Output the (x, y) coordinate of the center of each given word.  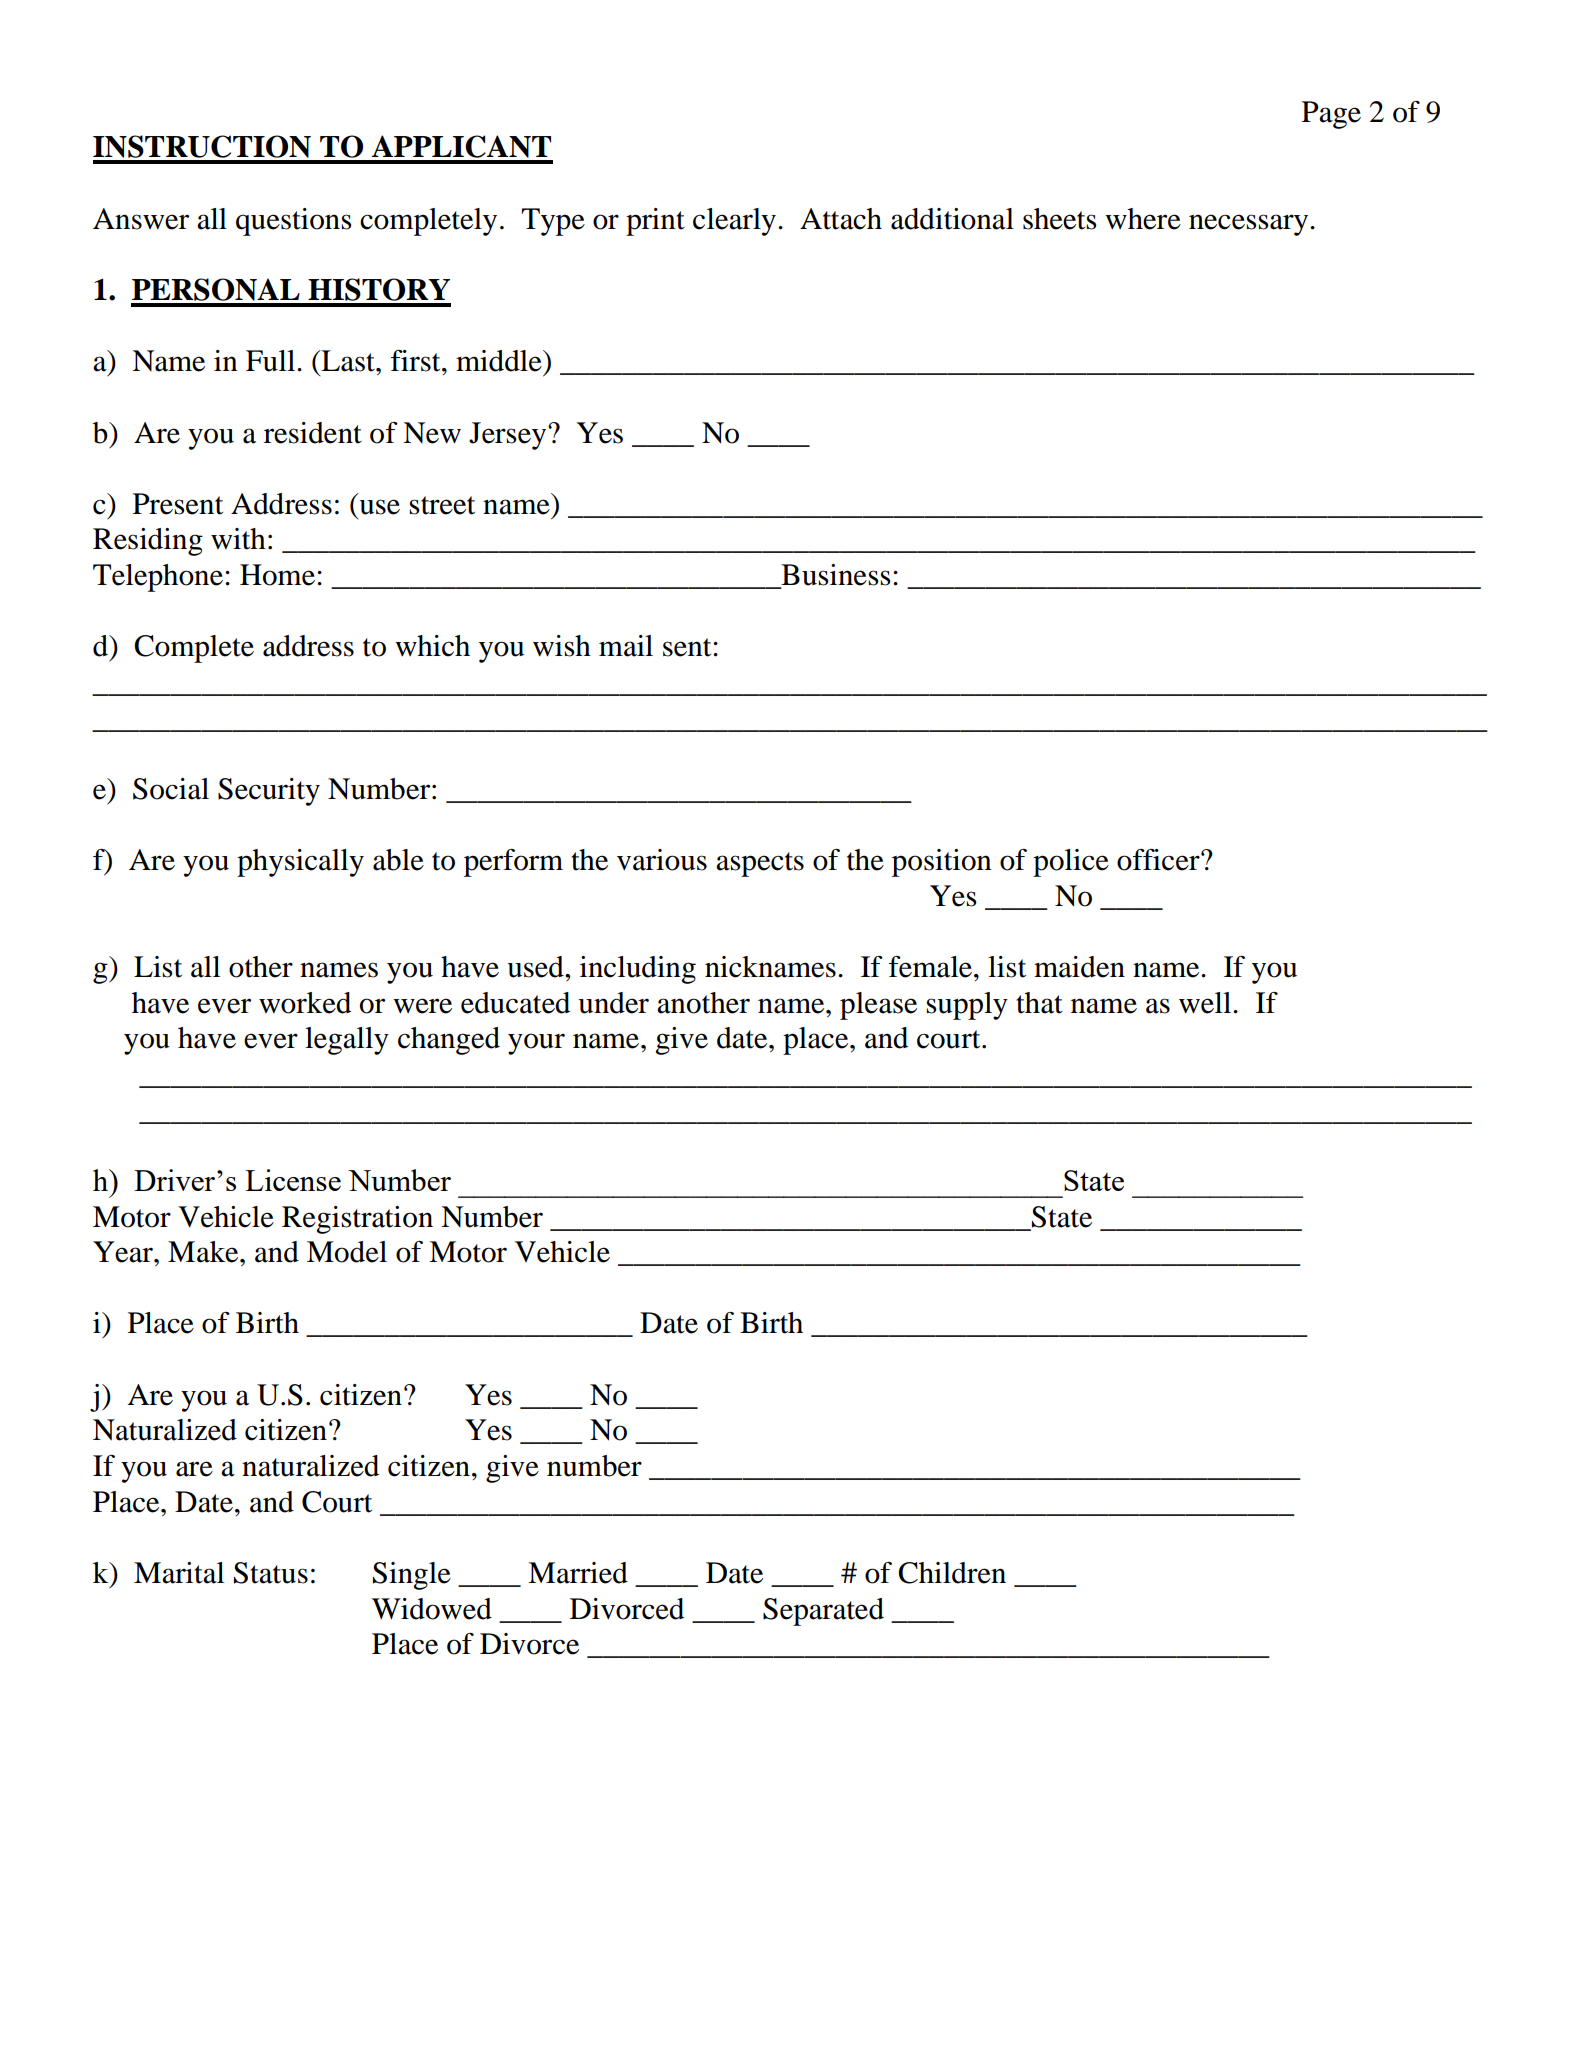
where (1143, 219)
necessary (1250, 225)
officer (1159, 860)
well (1206, 1003)
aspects (760, 864)
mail (626, 646)
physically (300, 863)
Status (271, 1573)
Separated (823, 1612)
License (293, 1180)
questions (294, 222)
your (536, 1044)
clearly (734, 222)
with (238, 539)
